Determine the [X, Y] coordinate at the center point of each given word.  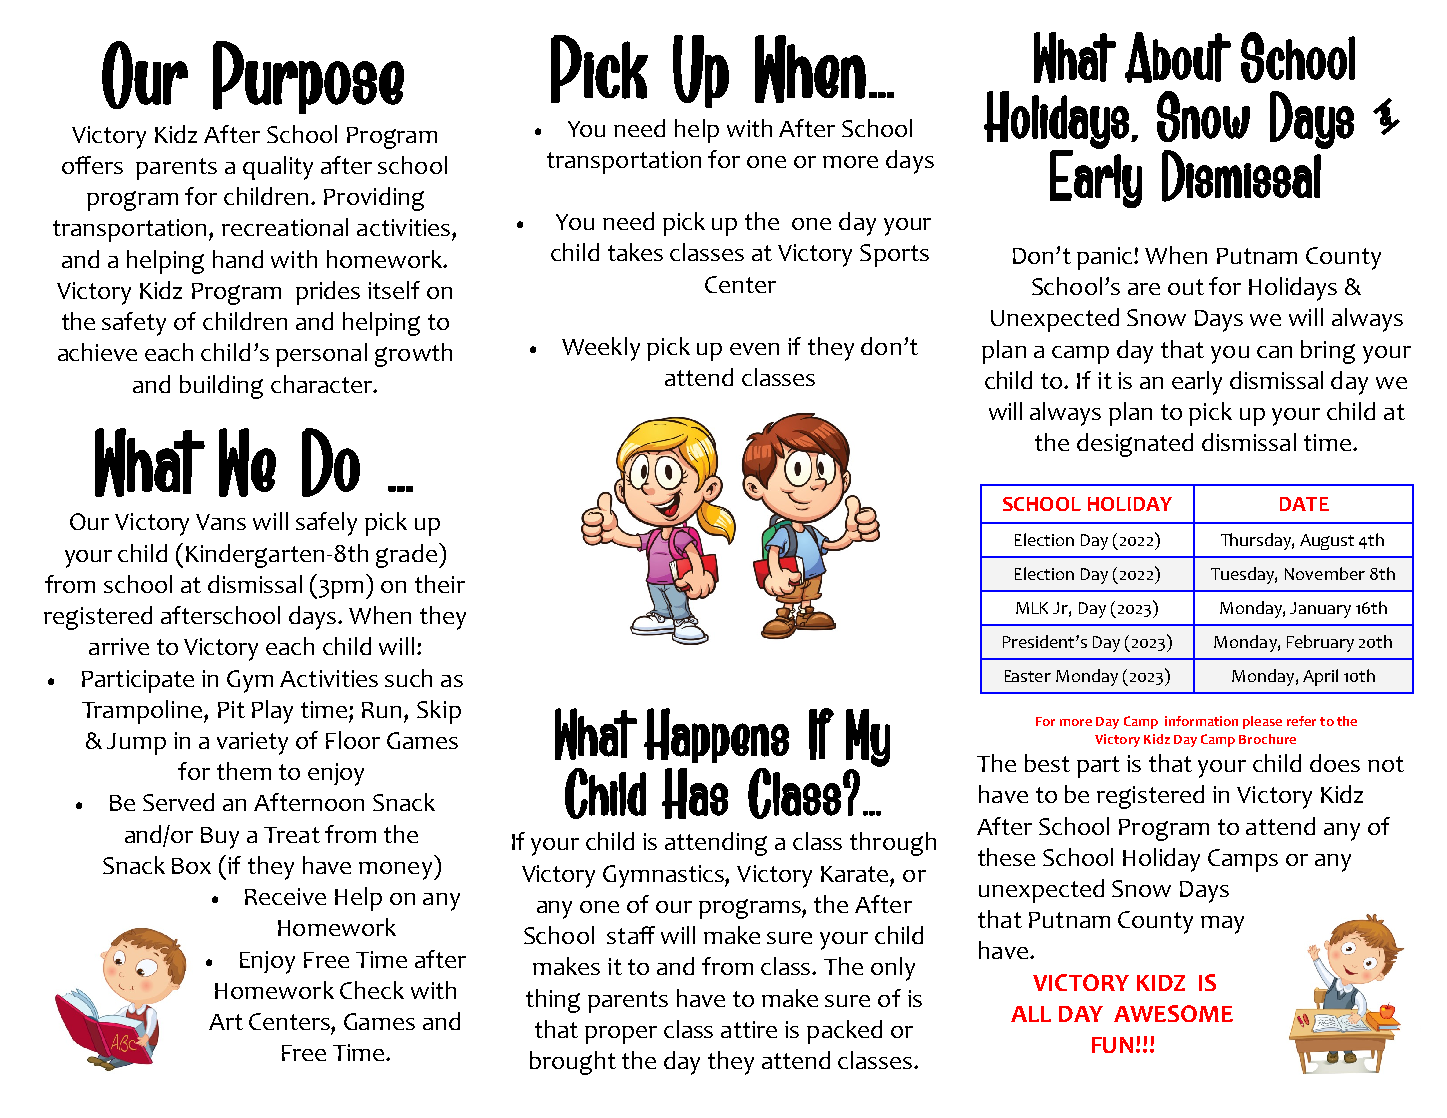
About [1178, 57]
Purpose [308, 77]
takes [635, 252]
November [1325, 573]
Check [372, 990]
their [440, 584]
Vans [221, 522]
